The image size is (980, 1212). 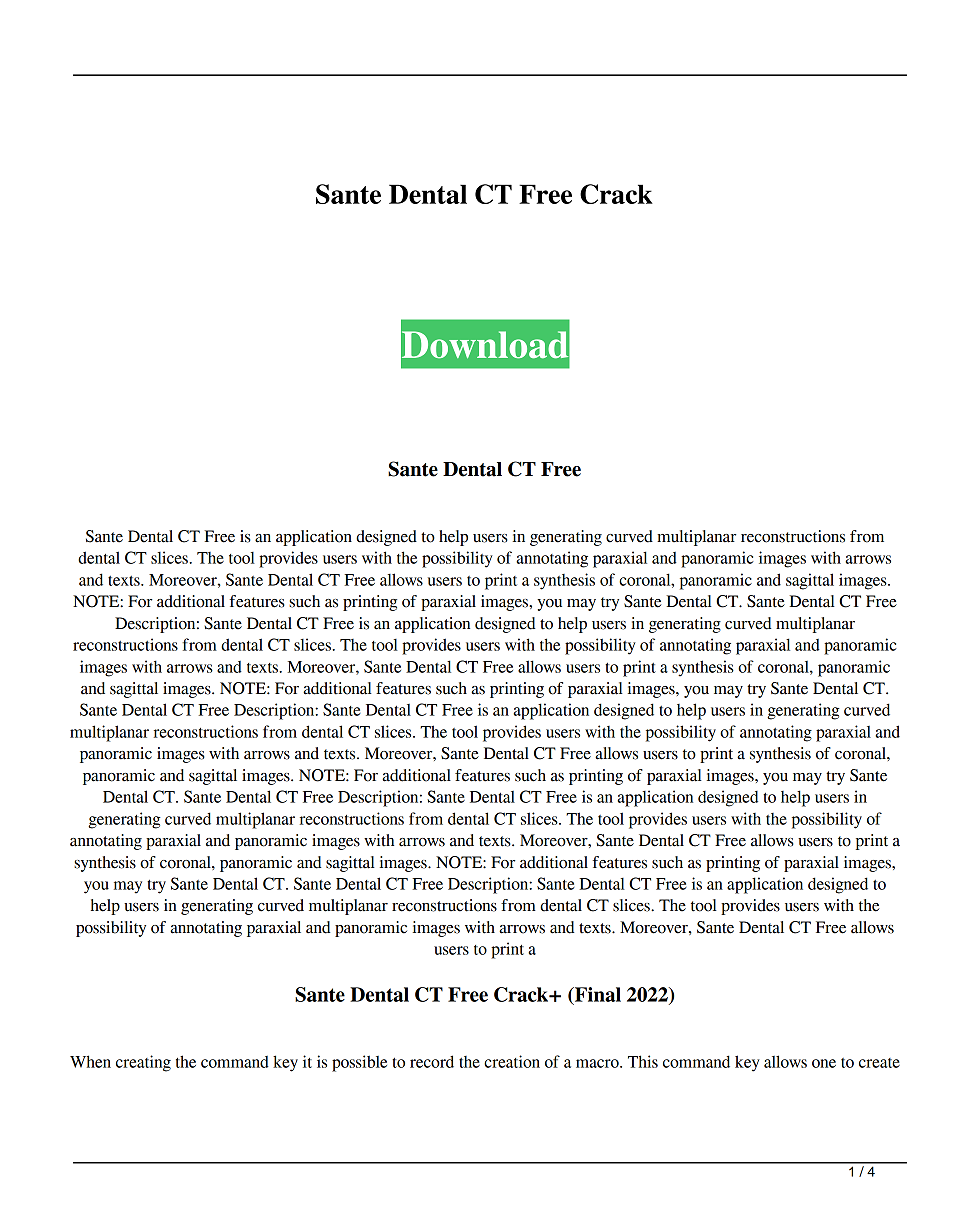 I want to click on This, so click(x=643, y=1061).
